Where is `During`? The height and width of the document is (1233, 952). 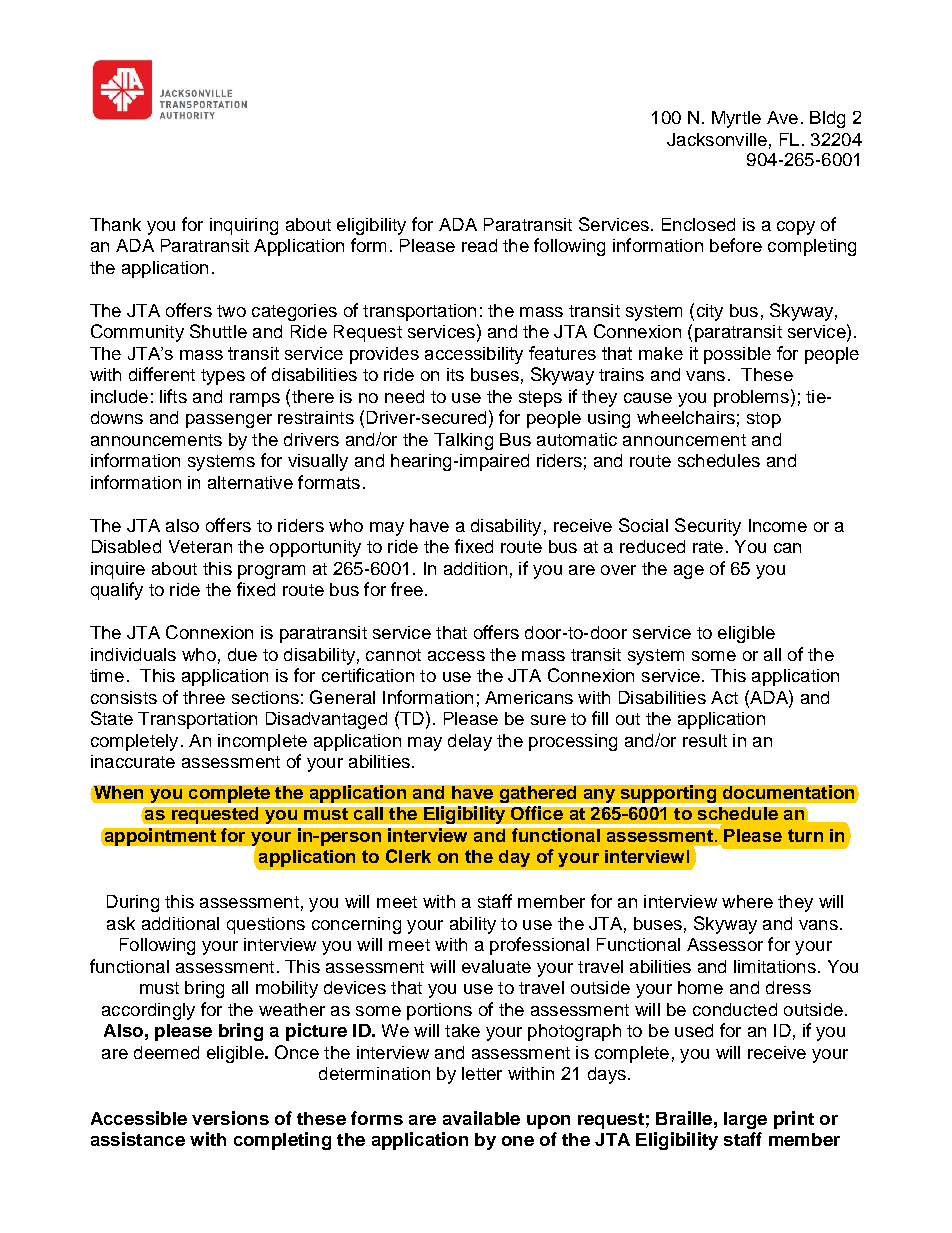 During is located at coordinates (133, 903).
